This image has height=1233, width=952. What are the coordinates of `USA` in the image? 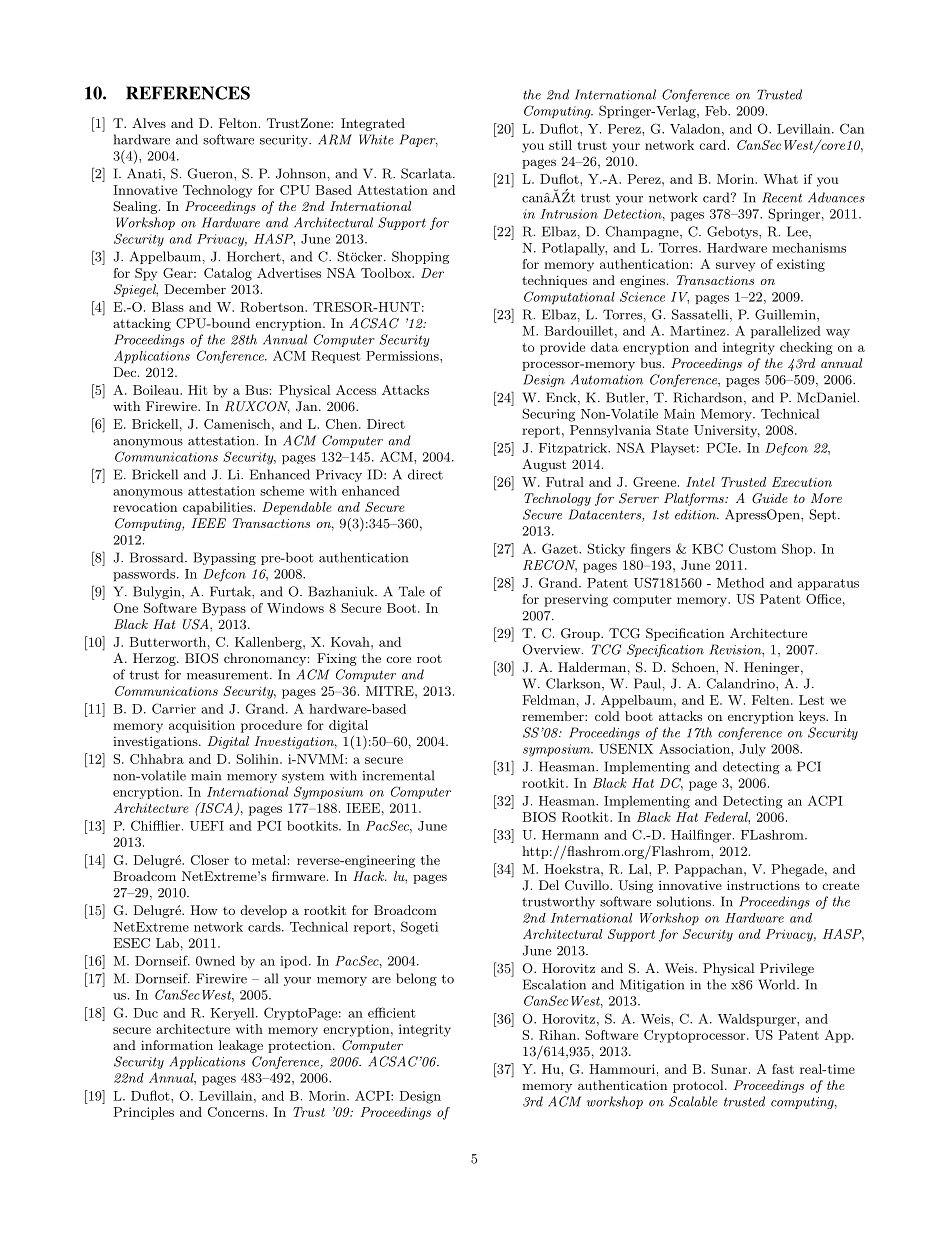 It's located at (197, 624).
